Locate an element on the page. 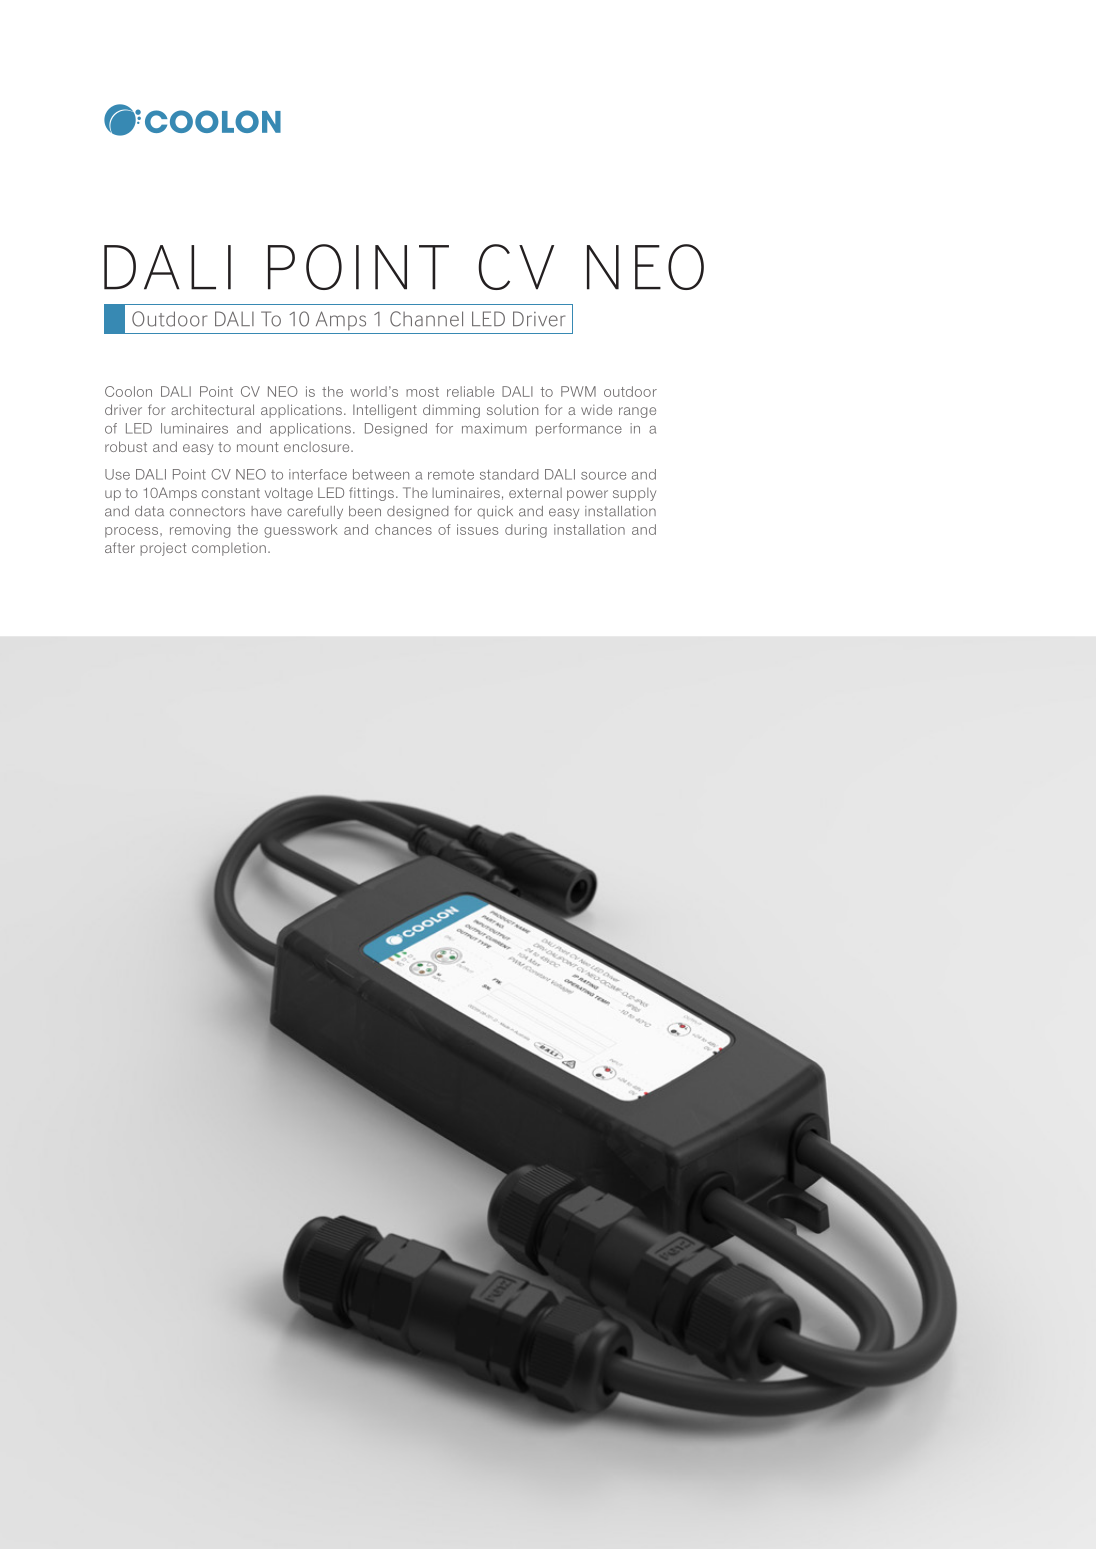 The height and width of the page is (1549, 1096). Channel is located at coordinates (426, 319).
